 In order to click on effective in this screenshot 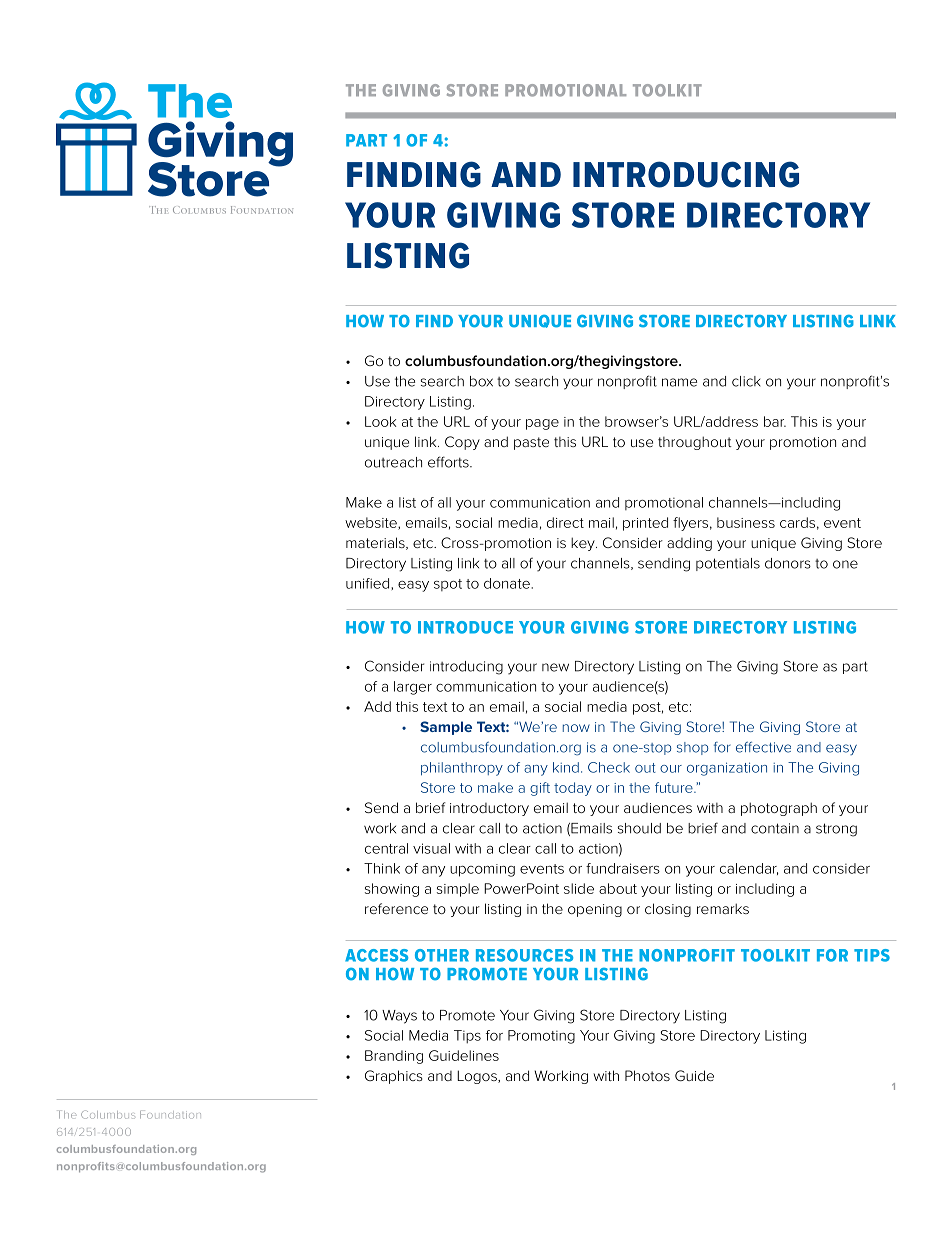, I will do `click(763, 747)`.
